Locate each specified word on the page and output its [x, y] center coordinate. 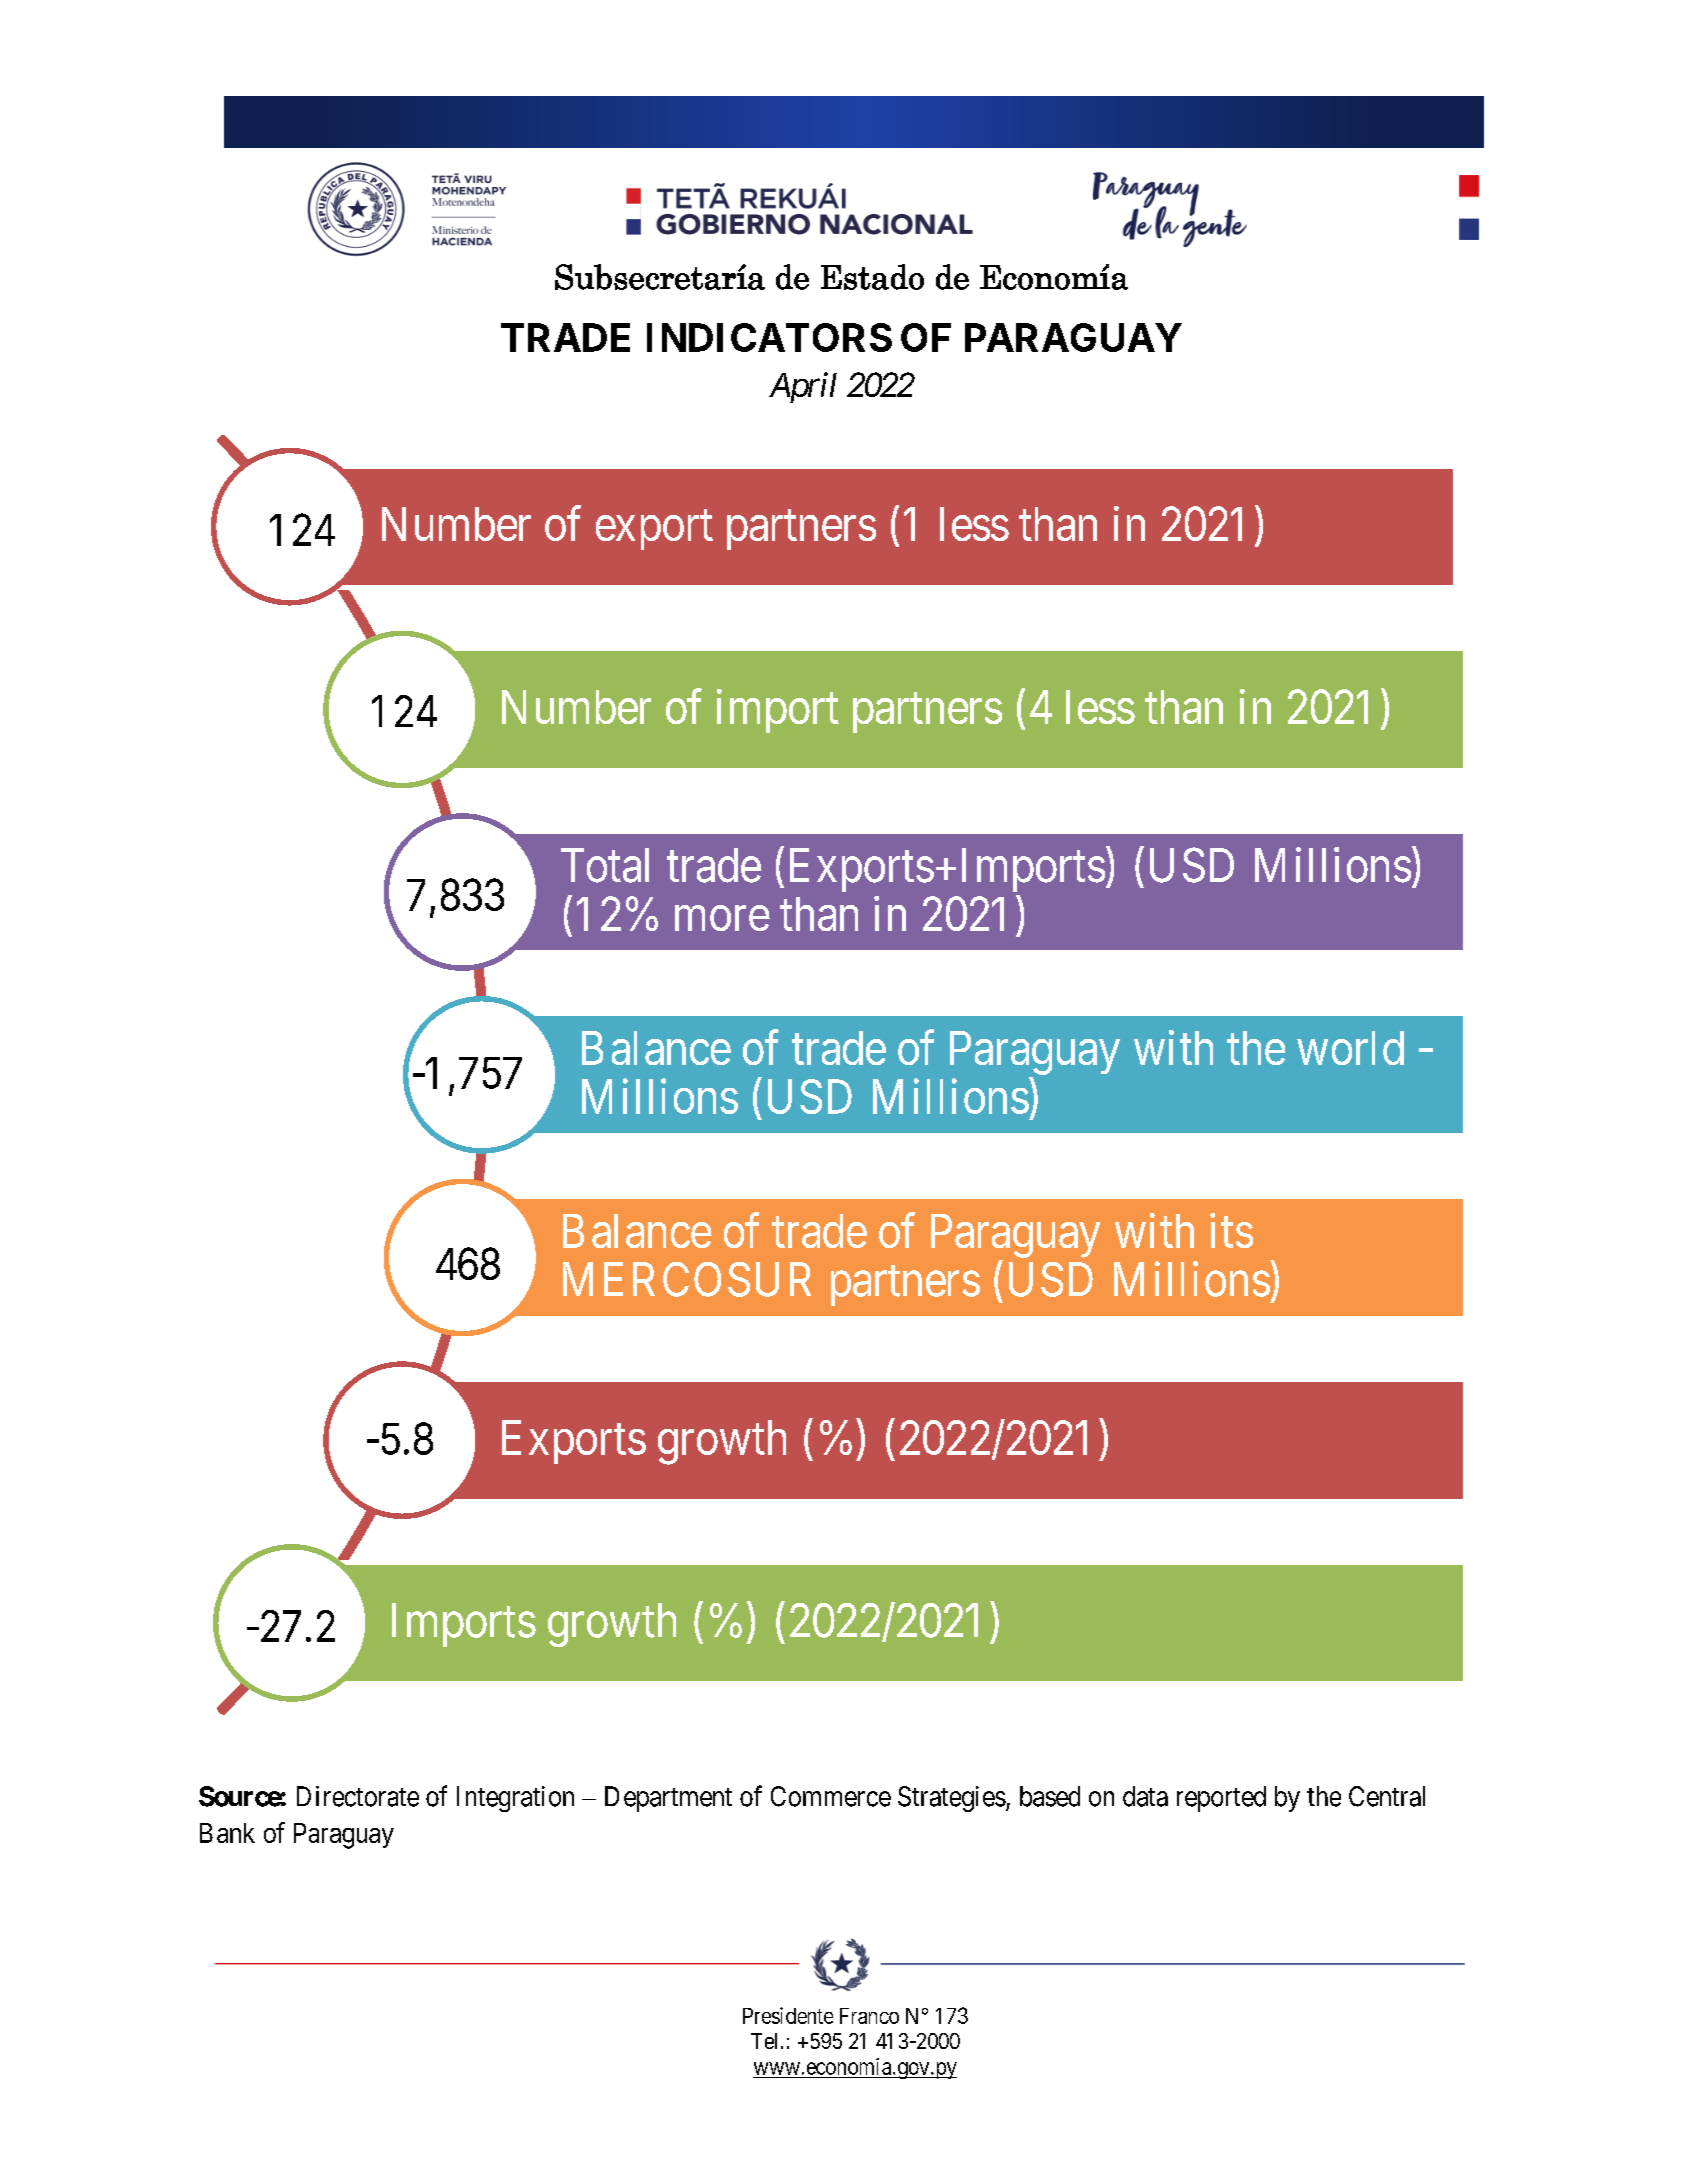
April [803, 387]
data [1145, 1796]
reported [1221, 1799]
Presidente [788, 2015]
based [1050, 1796]
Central [1387, 1796]
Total [605, 865]
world [1350, 1048]
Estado [872, 277]
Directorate [358, 1796]
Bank [227, 1833]
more [722, 919]
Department [668, 1799]
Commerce [831, 1796]
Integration [515, 1799]
